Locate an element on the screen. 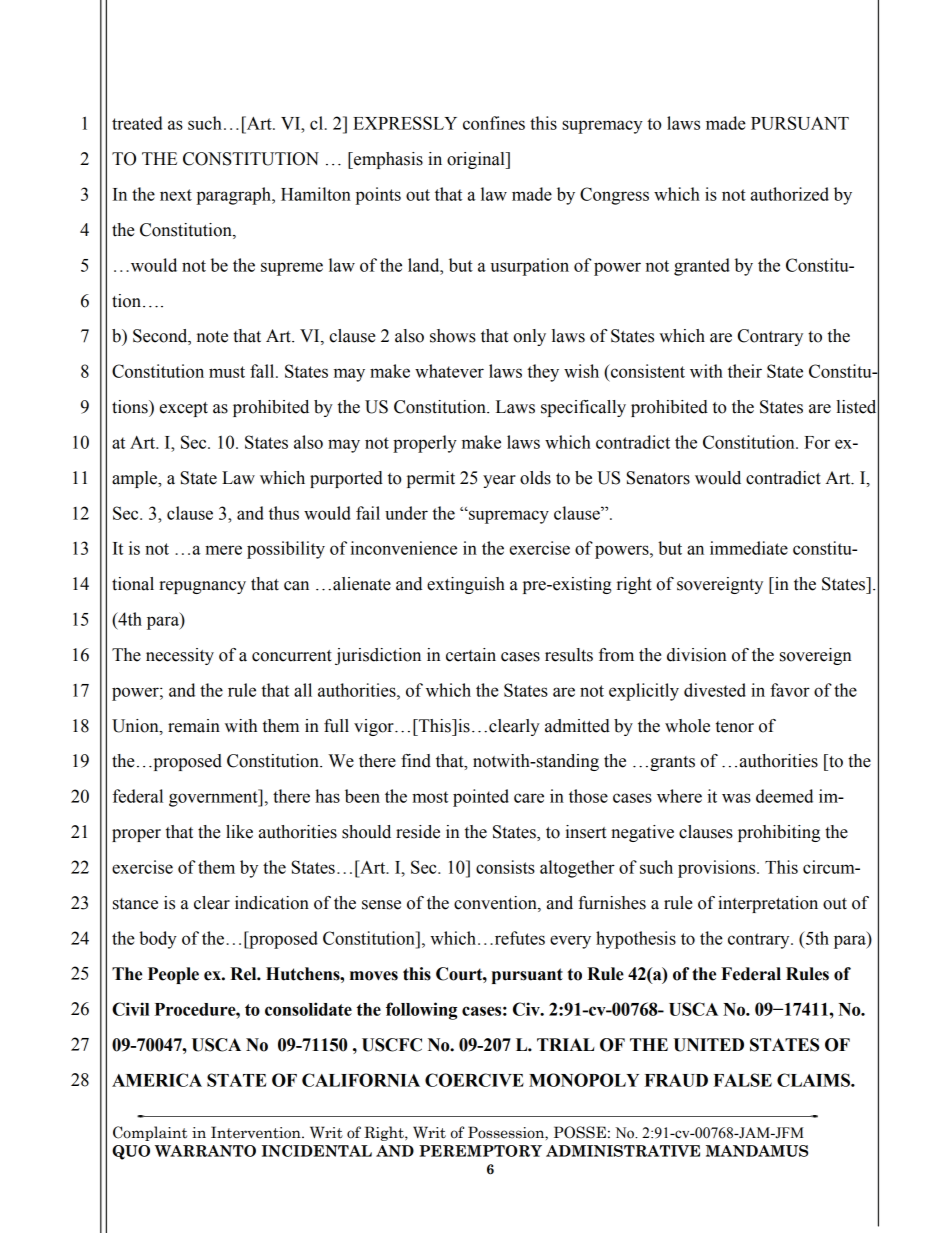  pointed is located at coordinates (481, 798).
